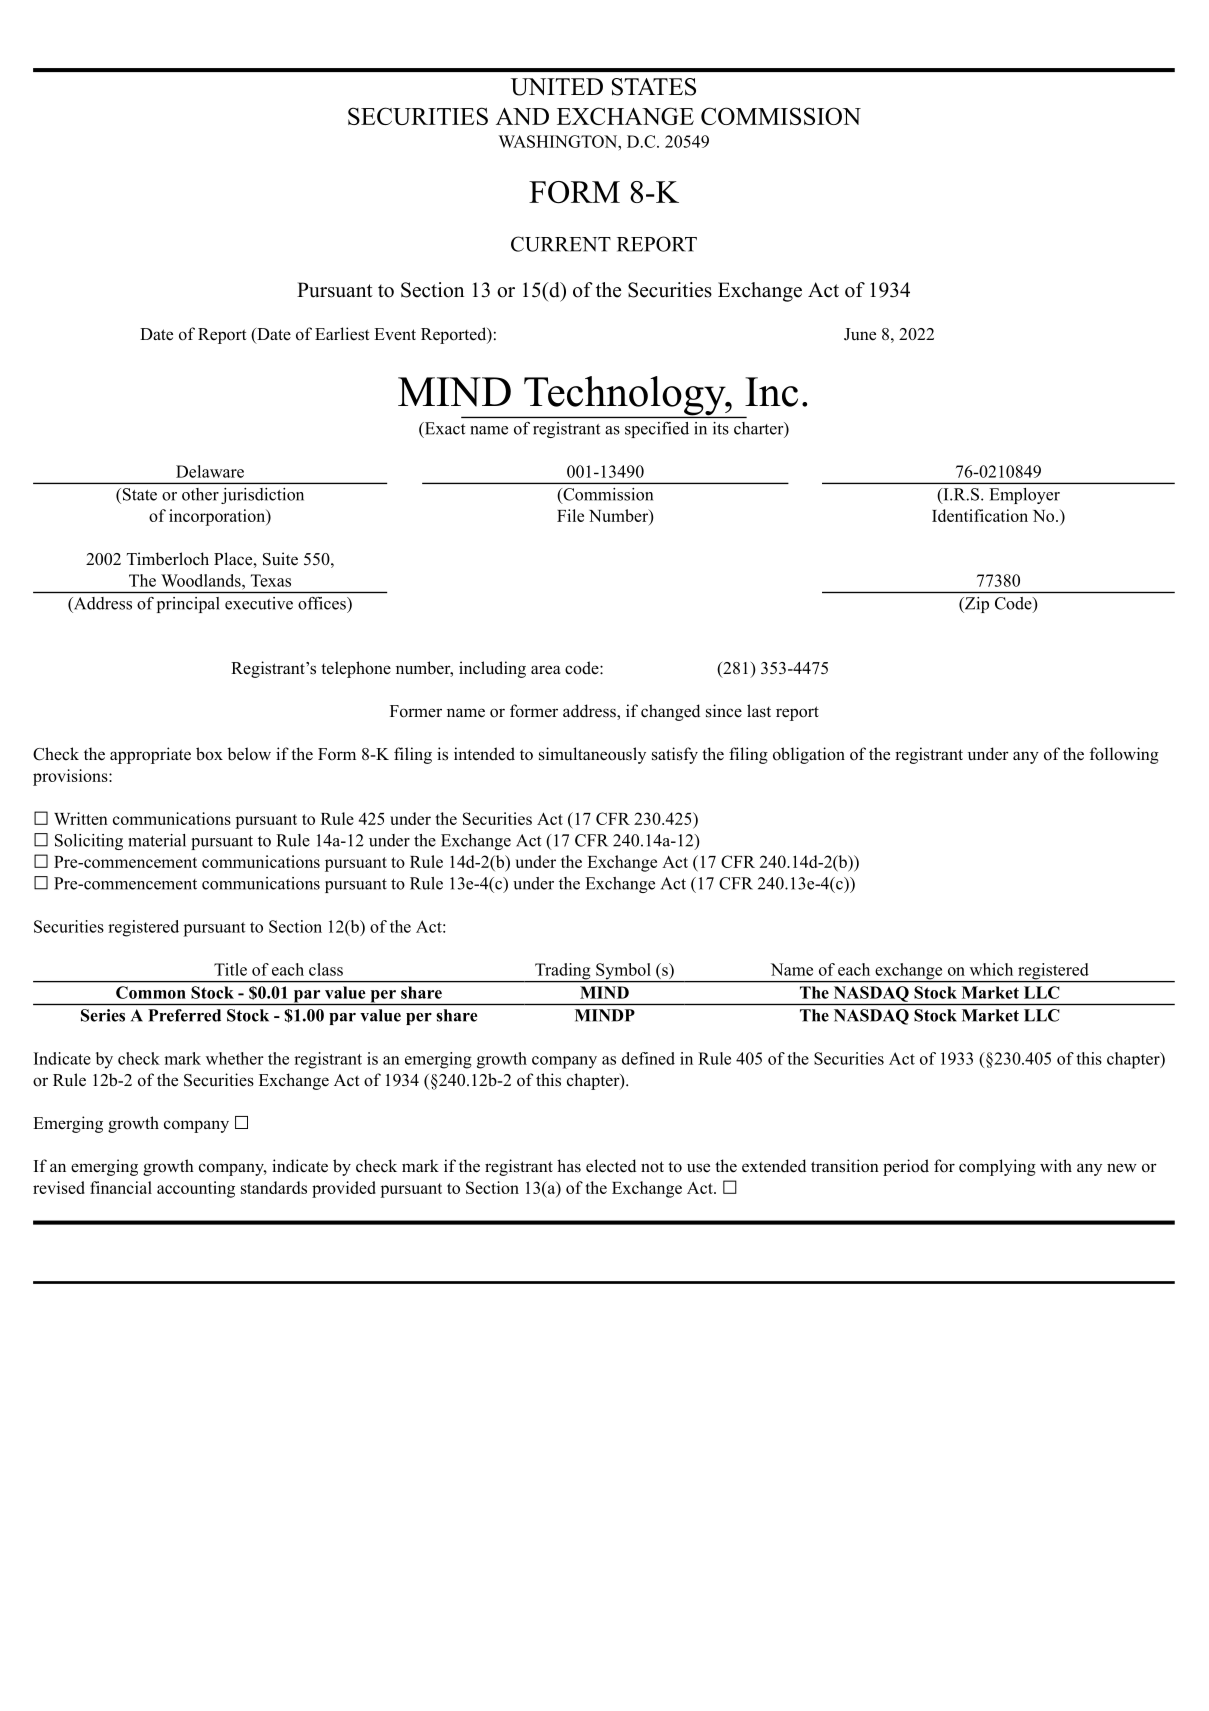  Describe the element at coordinates (860, 334) in the image. I see `June` at that location.
